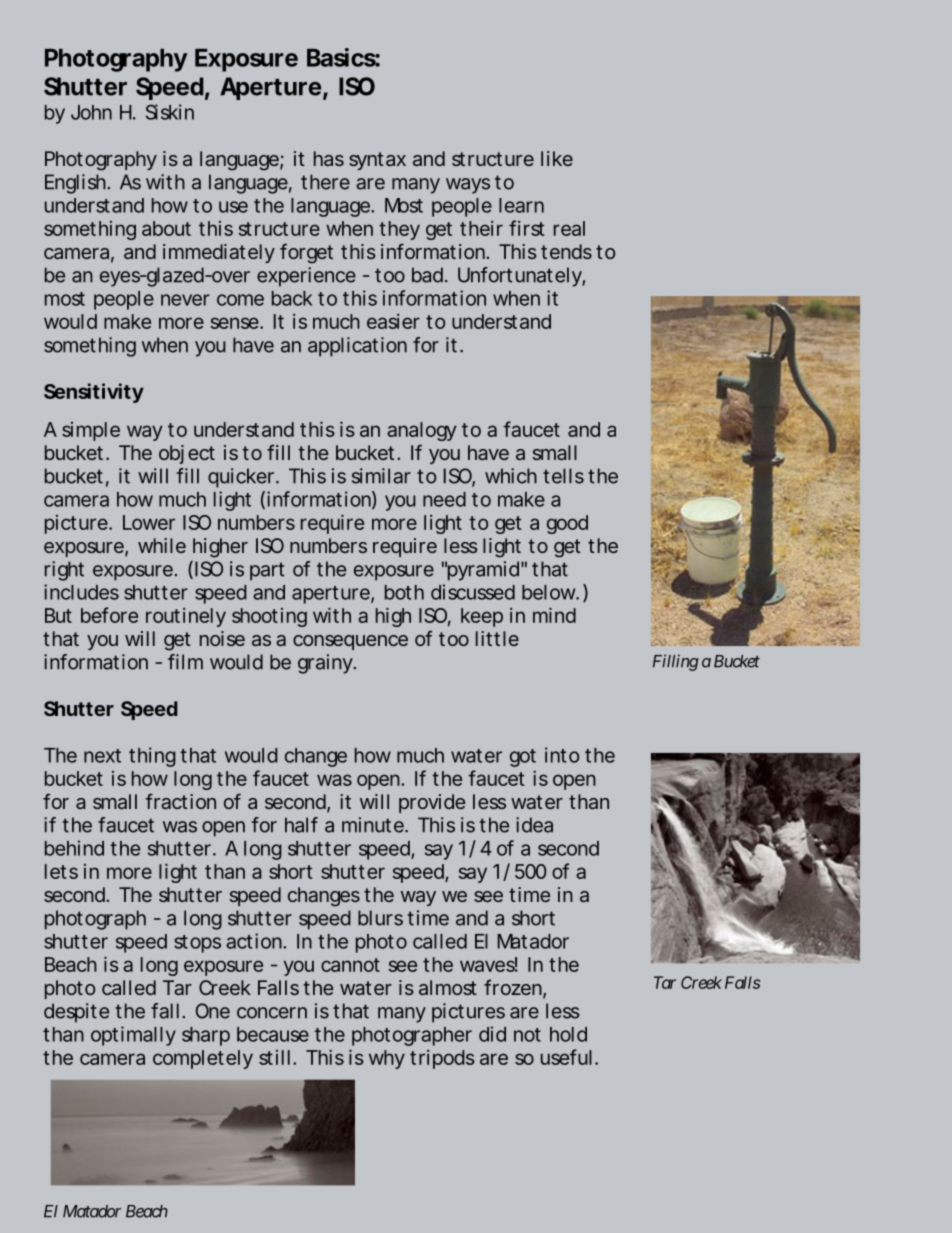 The height and width of the screenshot is (1233, 952). Describe the element at coordinates (94, 393) in the screenshot. I see `Sensitivity` at that location.
